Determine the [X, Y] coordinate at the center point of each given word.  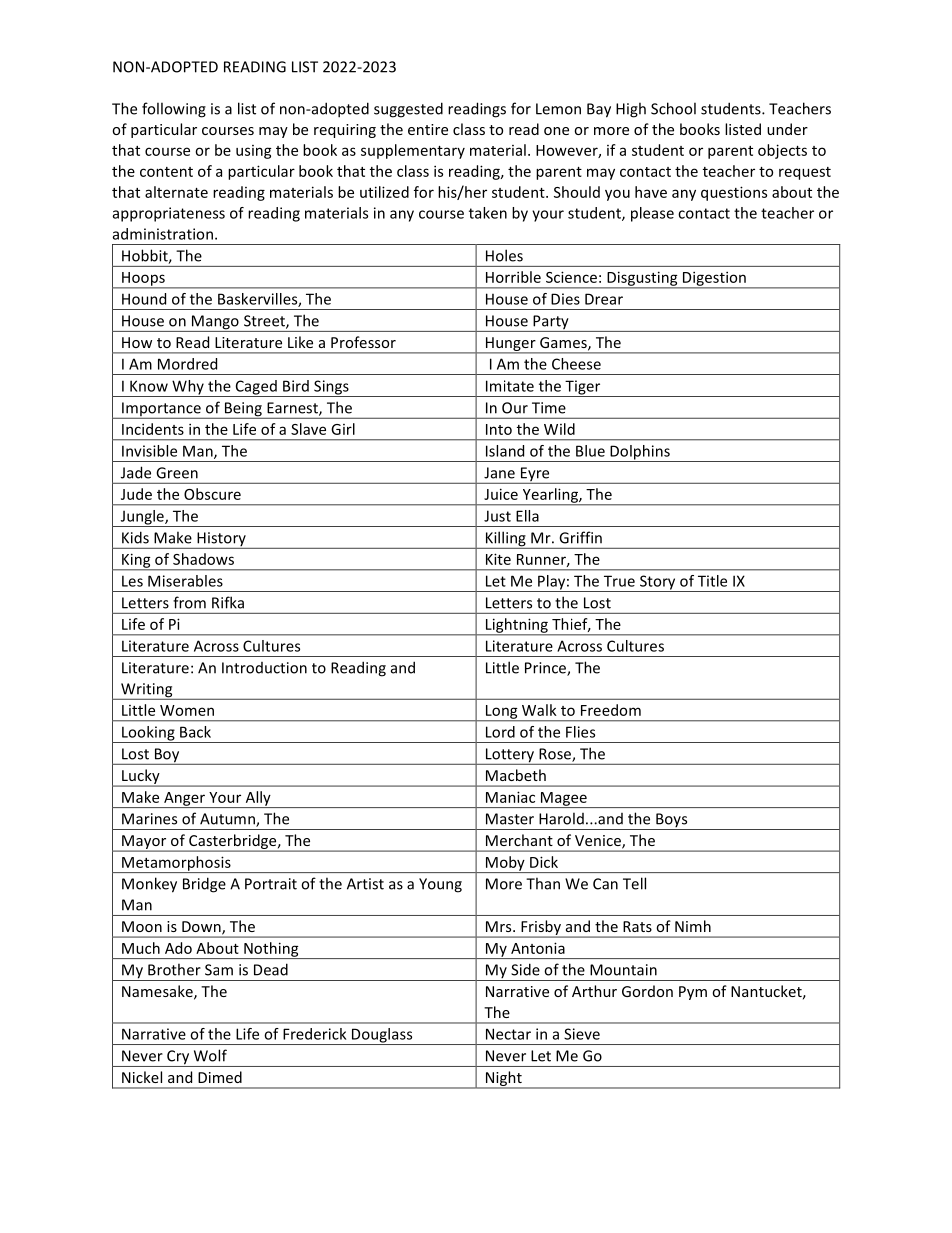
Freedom [611, 710]
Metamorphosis [176, 864]
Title [712, 581]
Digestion [714, 279]
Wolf [210, 1055]
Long [501, 713]
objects [782, 151]
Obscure [212, 494]
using [254, 152]
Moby [505, 864]
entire [428, 129]
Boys [672, 821]
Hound [144, 299]
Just [497, 516]
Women [187, 710]
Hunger [510, 345]
